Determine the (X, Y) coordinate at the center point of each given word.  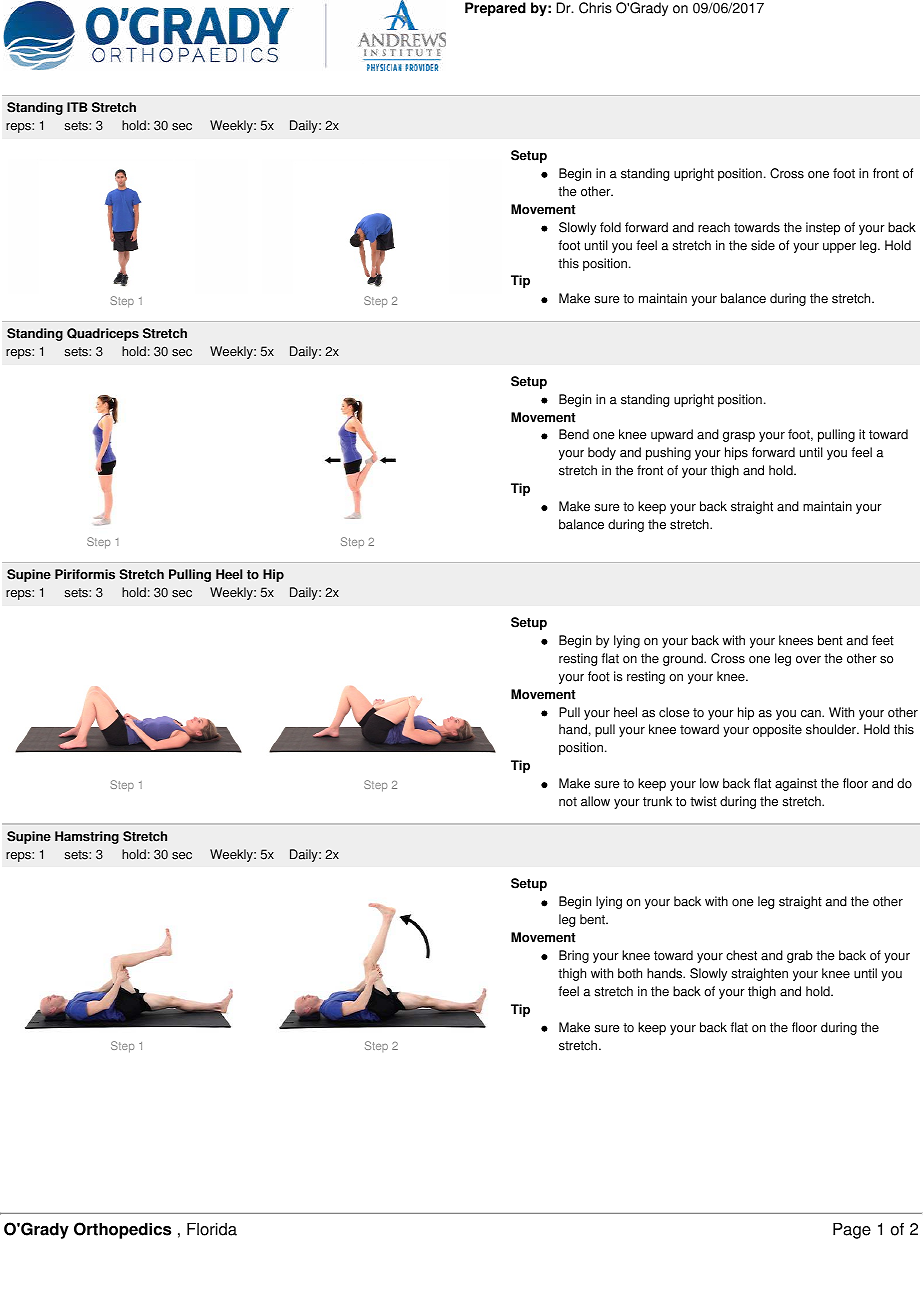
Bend (574, 434)
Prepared (495, 9)
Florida (212, 1229)
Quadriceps (103, 334)
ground (684, 659)
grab (800, 956)
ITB (77, 107)
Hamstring (87, 837)
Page (852, 1231)
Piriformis (85, 574)
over (808, 660)
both (630, 973)
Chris (595, 8)
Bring (574, 956)
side (763, 245)
